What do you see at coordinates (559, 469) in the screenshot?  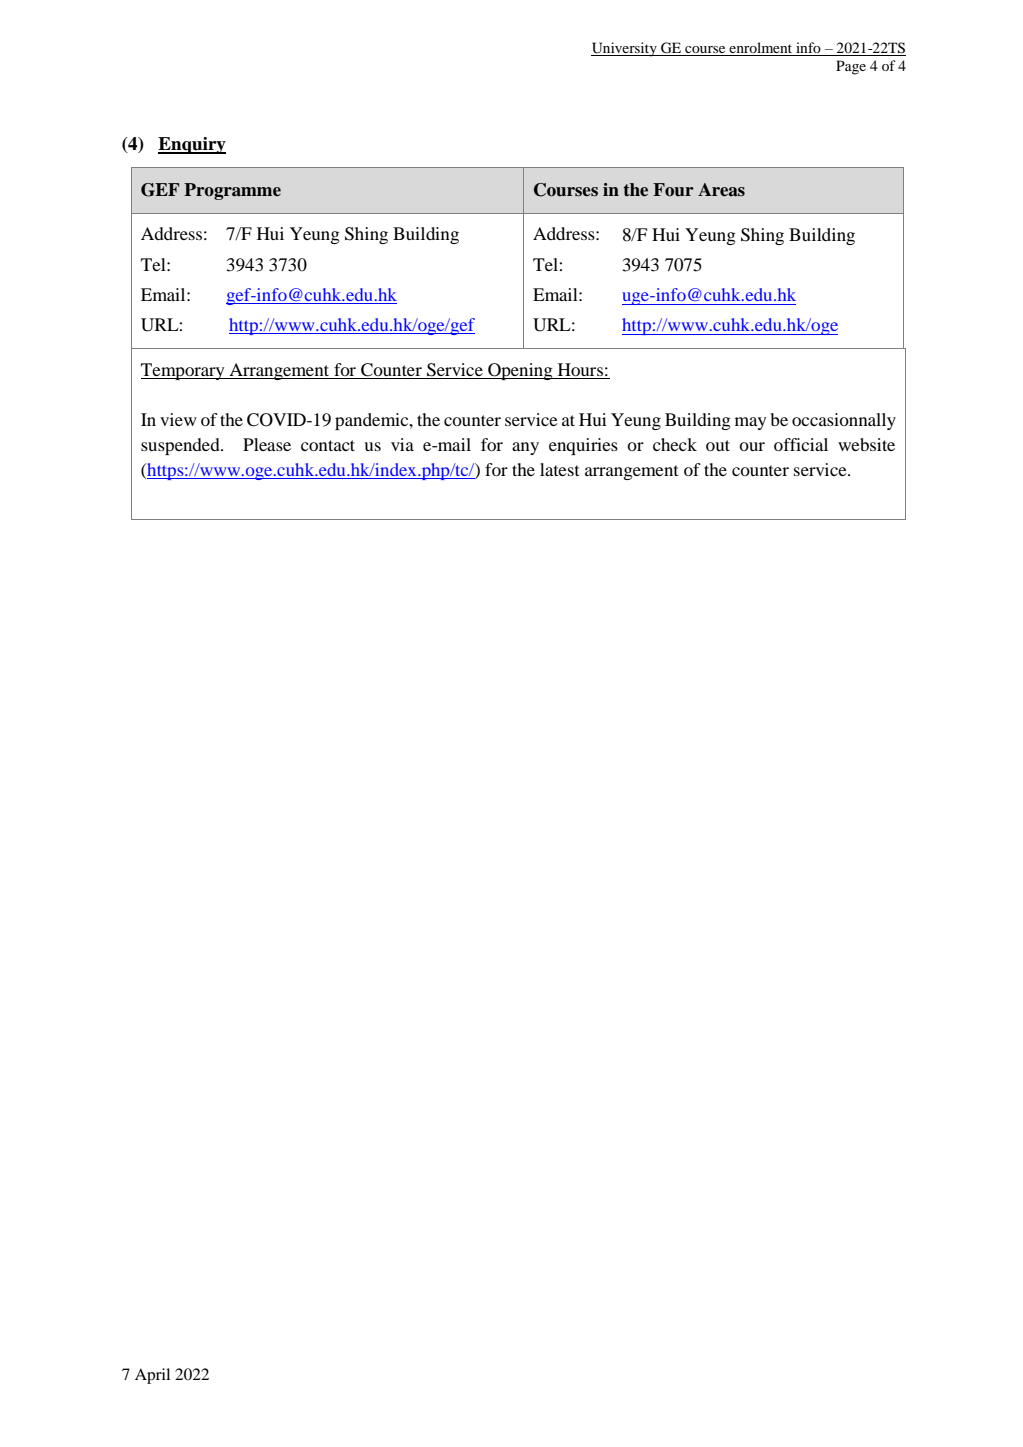 I see `latest` at bounding box center [559, 469].
